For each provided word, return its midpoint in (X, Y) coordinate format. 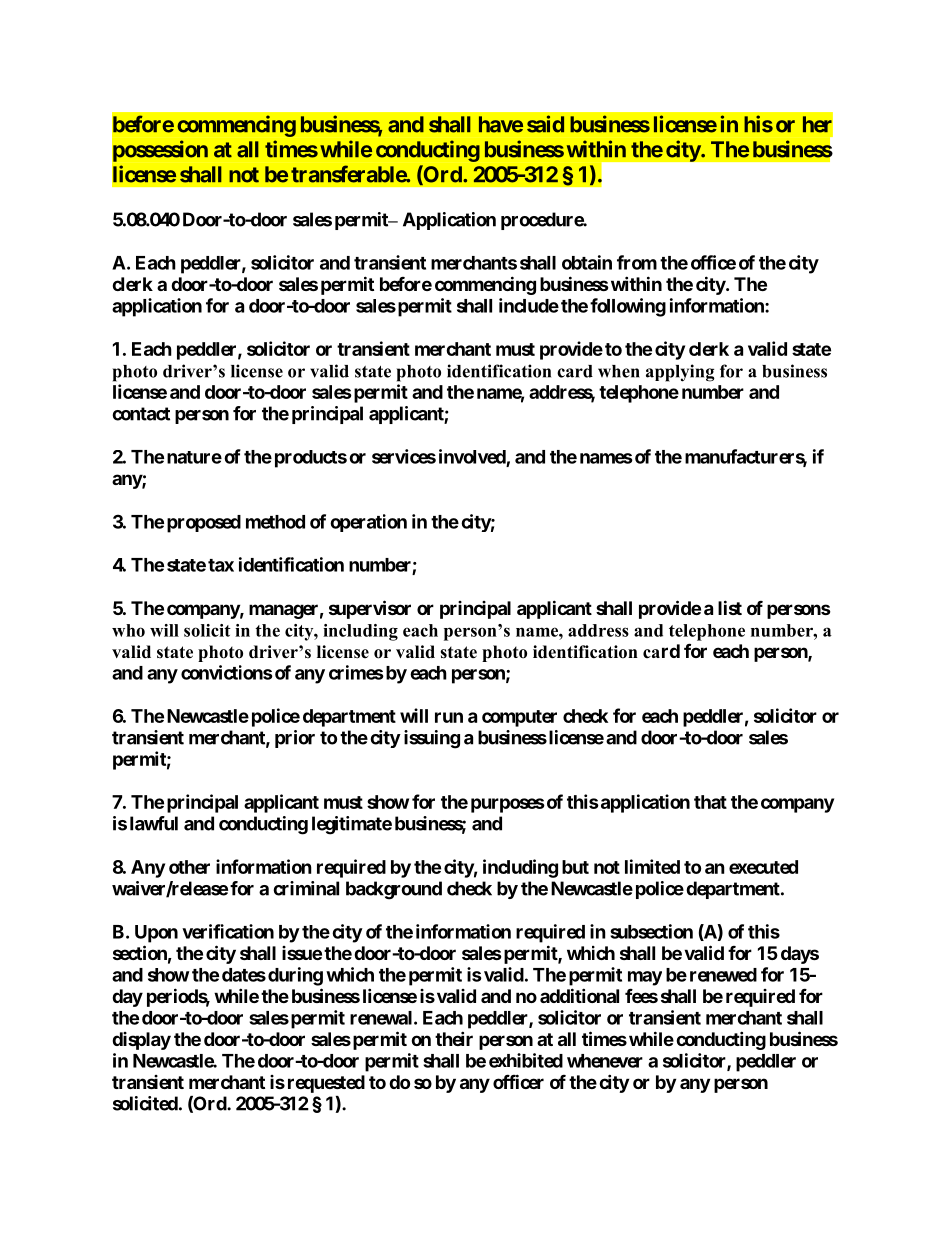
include (529, 305)
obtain (587, 262)
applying (680, 373)
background (394, 890)
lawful (154, 823)
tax (221, 565)
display (141, 1041)
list (730, 607)
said (545, 124)
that (710, 802)
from (637, 262)
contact (141, 414)
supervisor (370, 609)
